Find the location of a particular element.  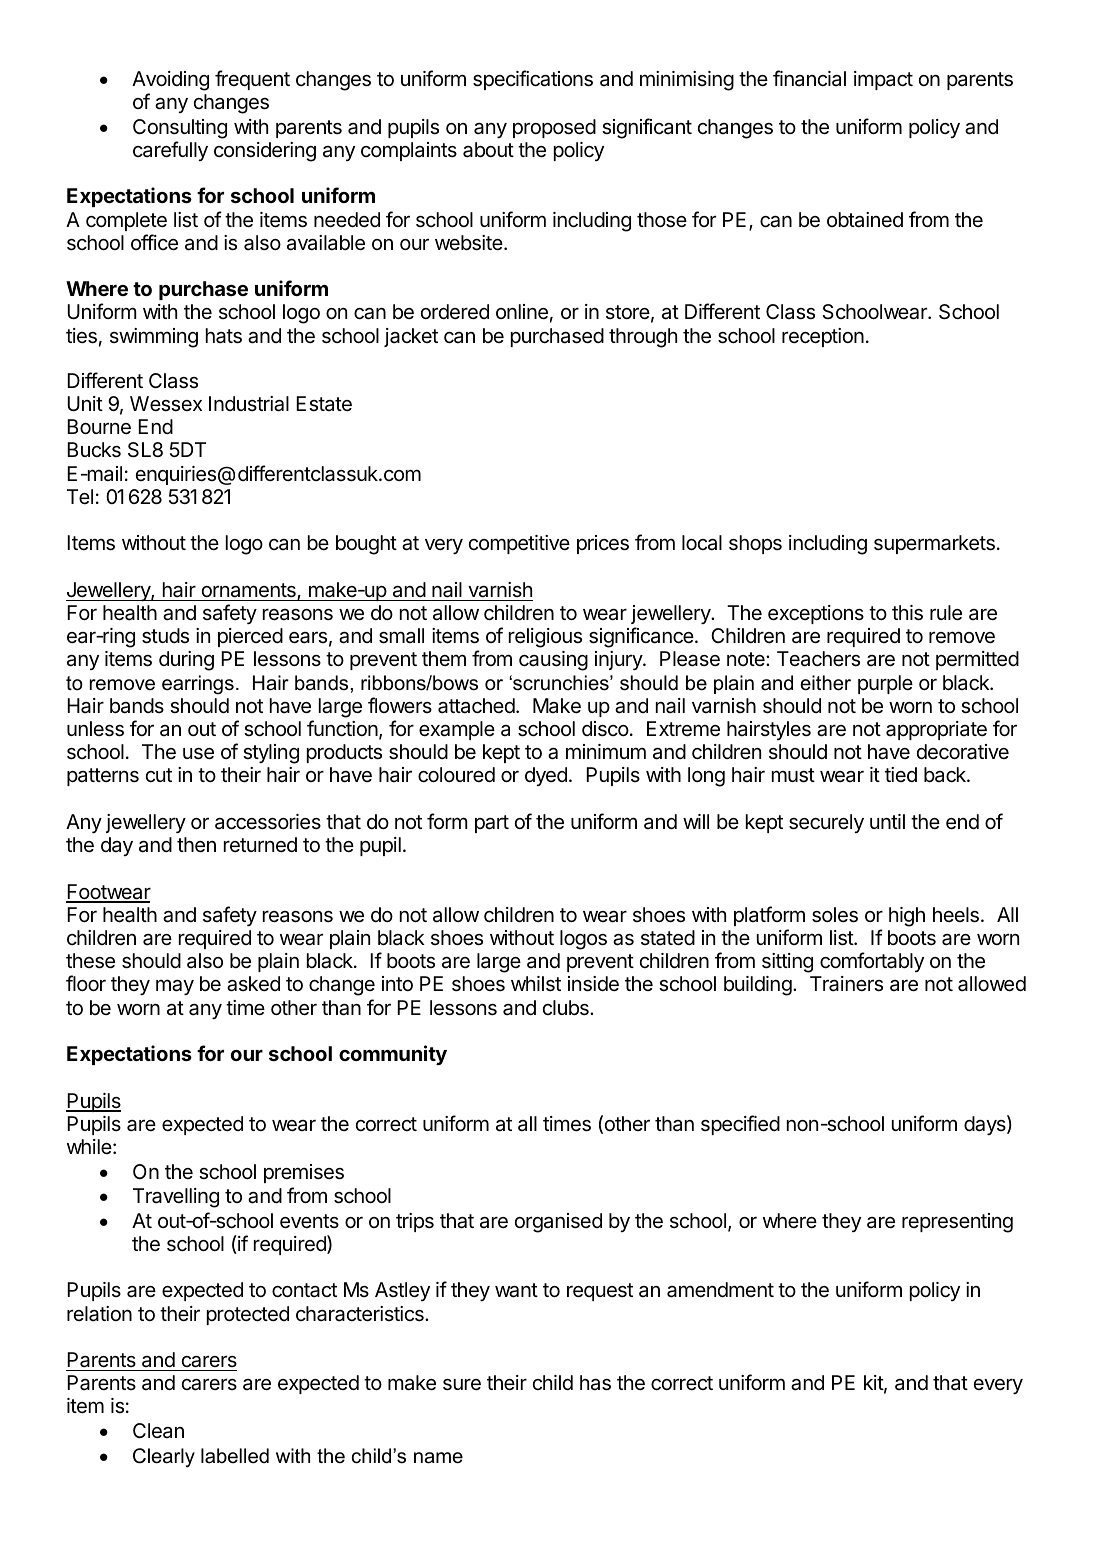

supermarkets is located at coordinates (934, 544).
